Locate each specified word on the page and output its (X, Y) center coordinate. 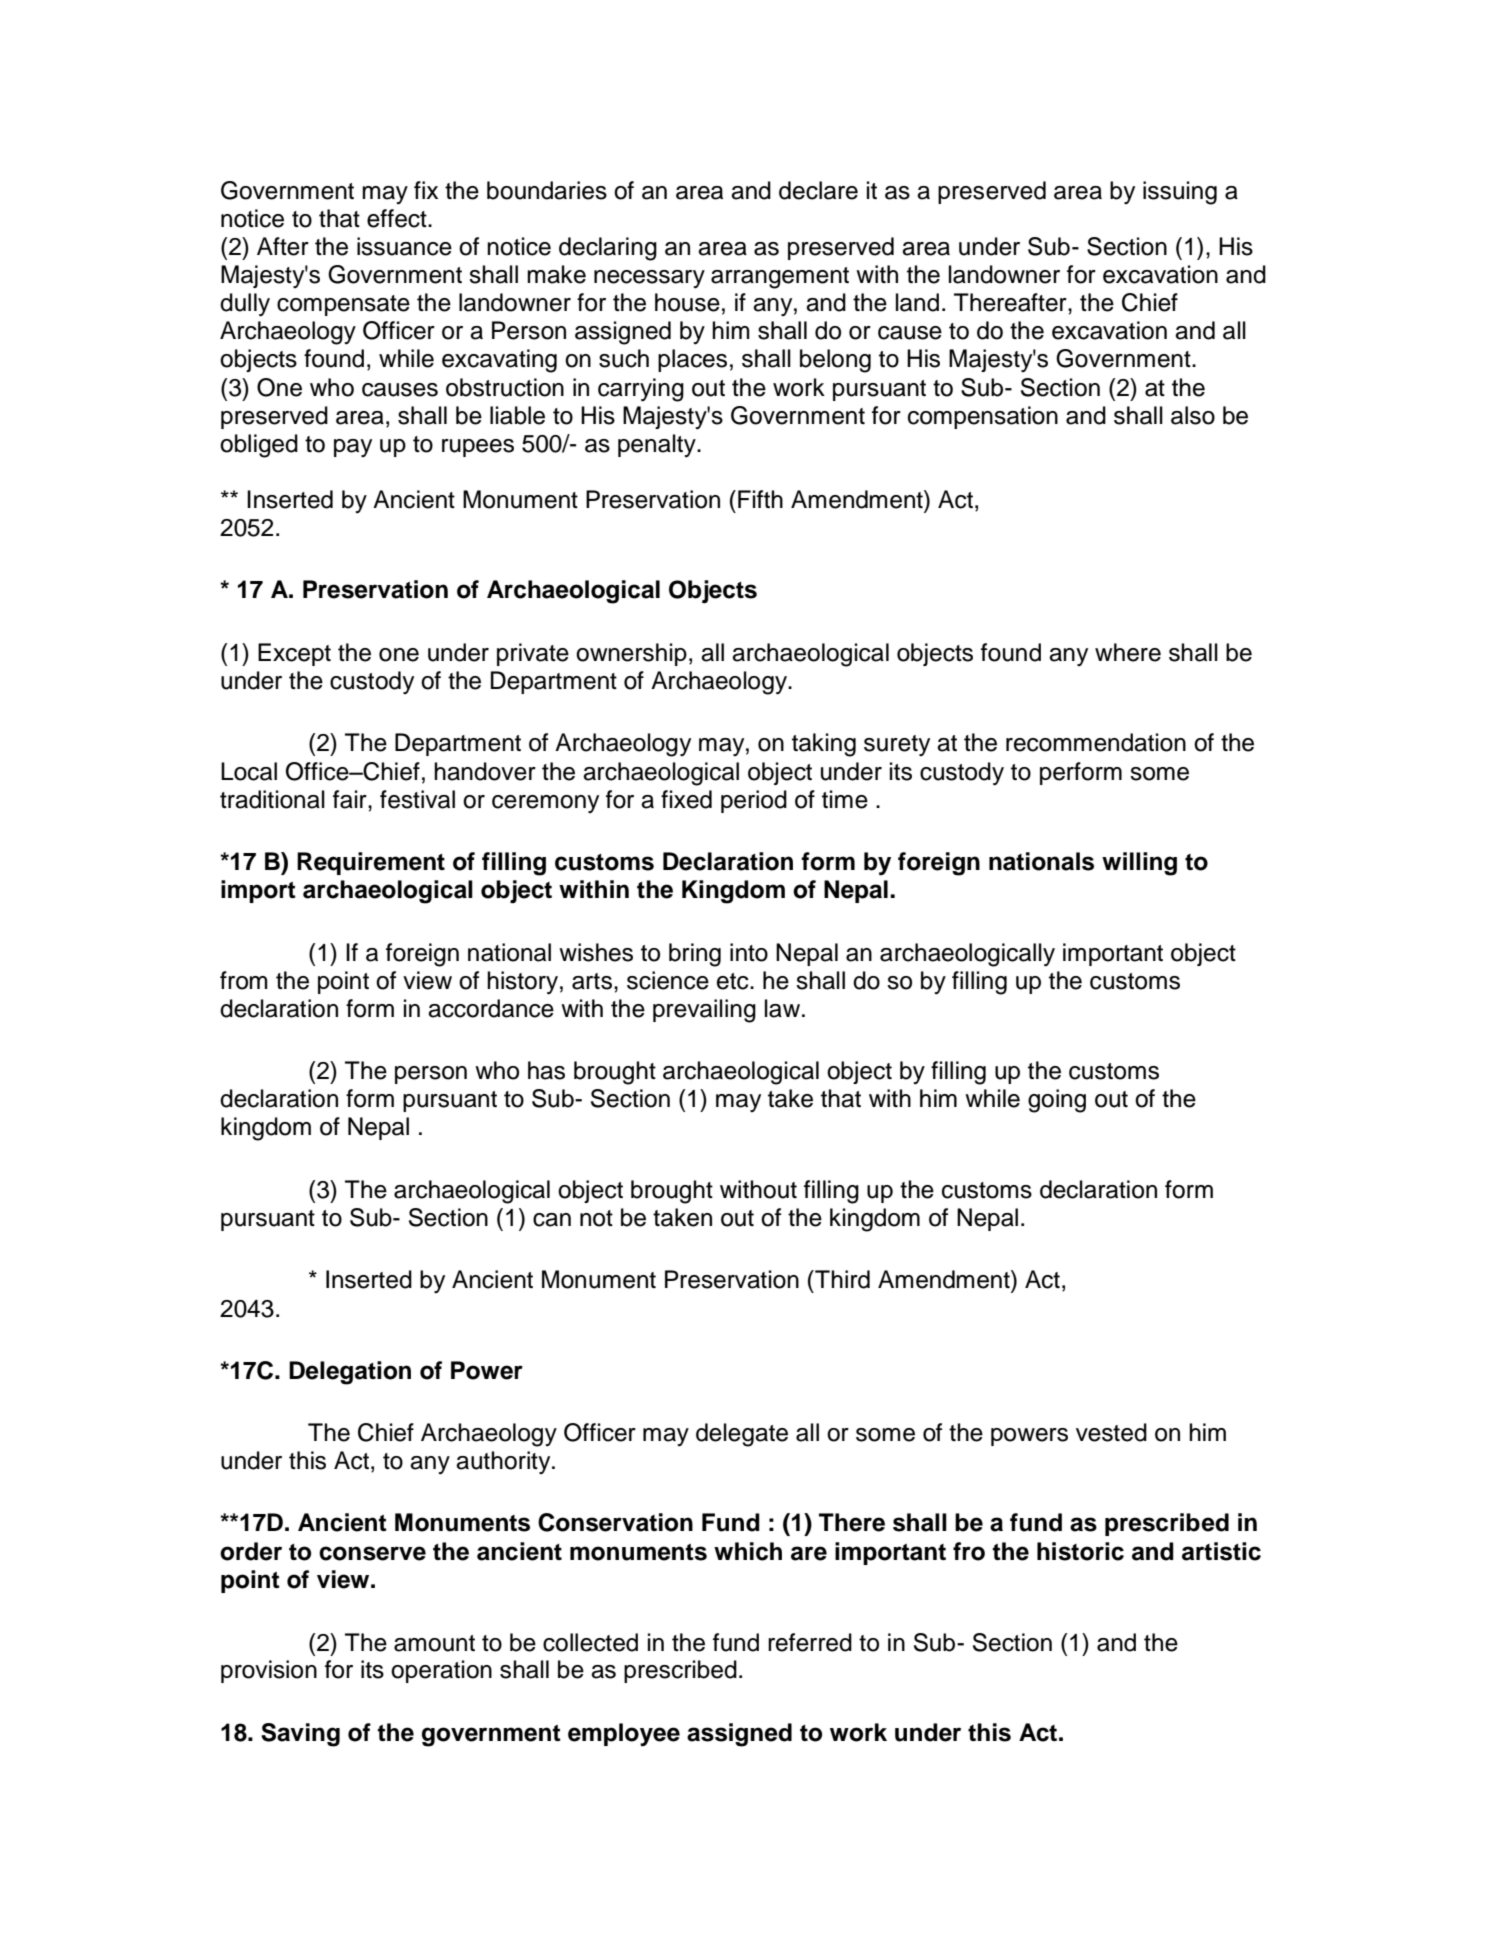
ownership (631, 654)
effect (398, 218)
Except (294, 654)
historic (1080, 1551)
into (749, 952)
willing (1139, 864)
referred (810, 1642)
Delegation (350, 1373)
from (243, 980)
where (1128, 652)
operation (441, 1671)
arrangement (780, 278)
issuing (1180, 193)
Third (841, 1279)
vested (1111, 1432)
